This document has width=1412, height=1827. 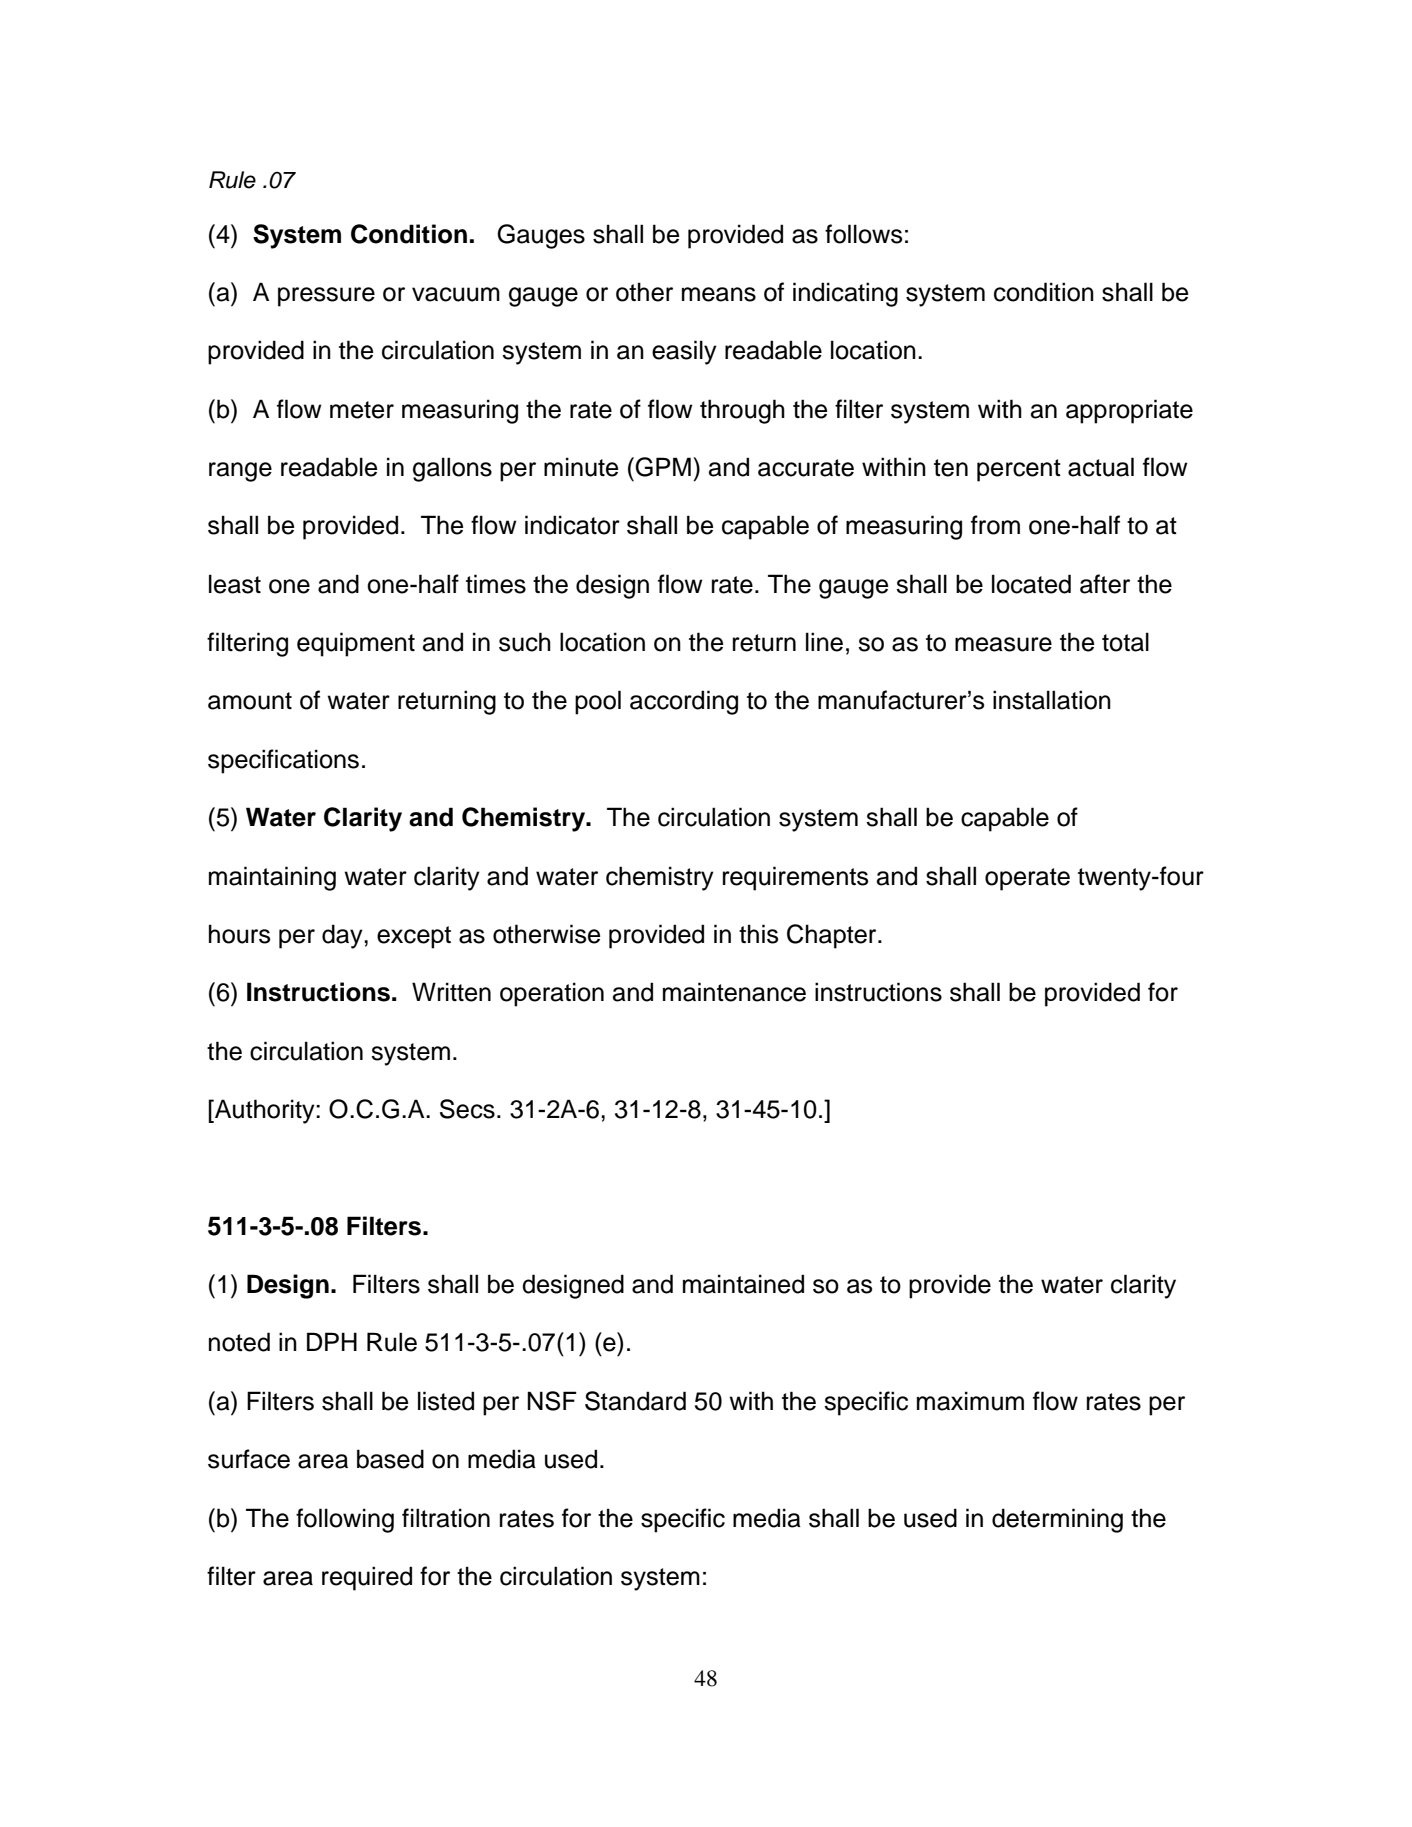 I want to click on day, so click(x=343, y=936).
